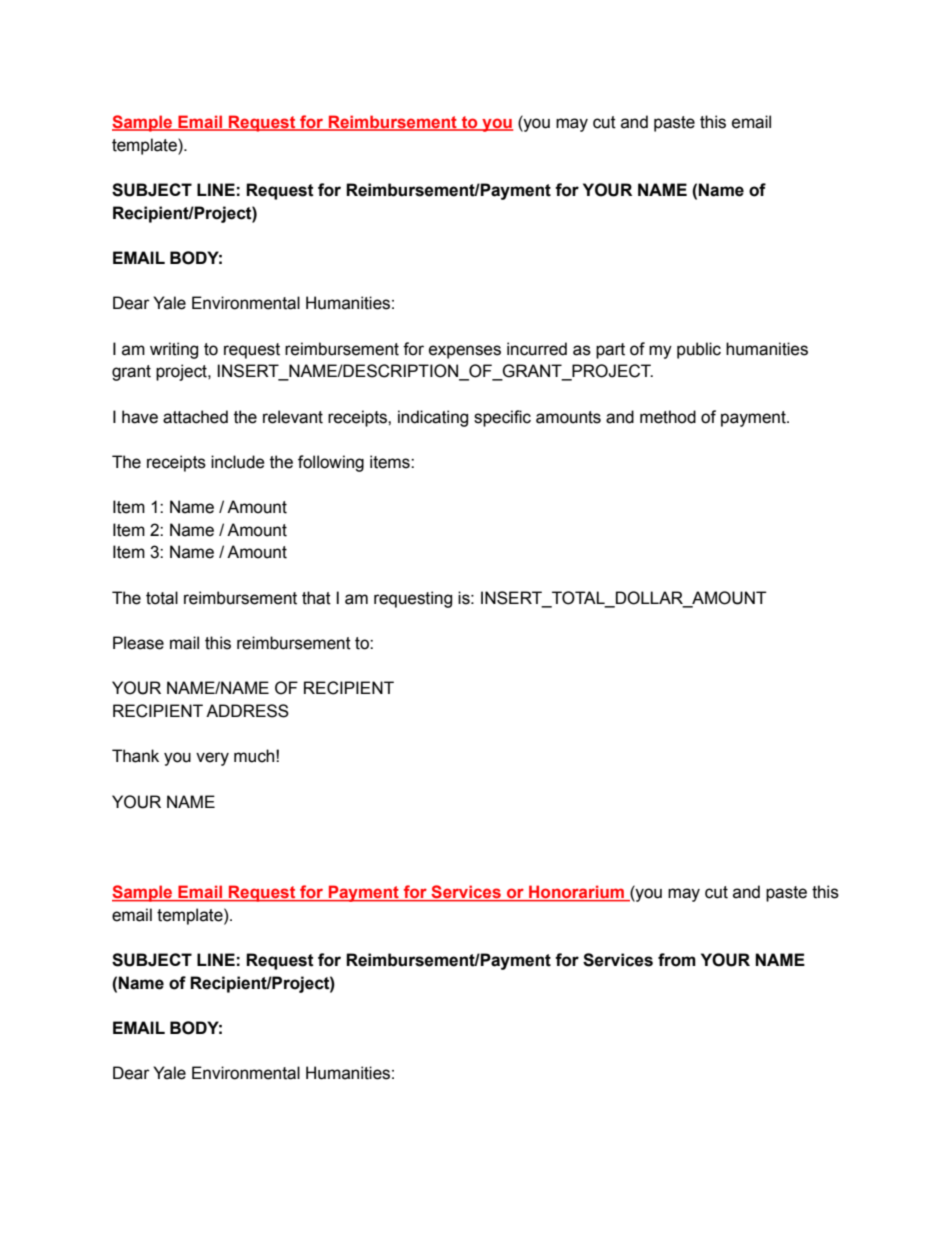 This screenshot has height=1233, width=952. I want to click on method, so click(668, 417).
